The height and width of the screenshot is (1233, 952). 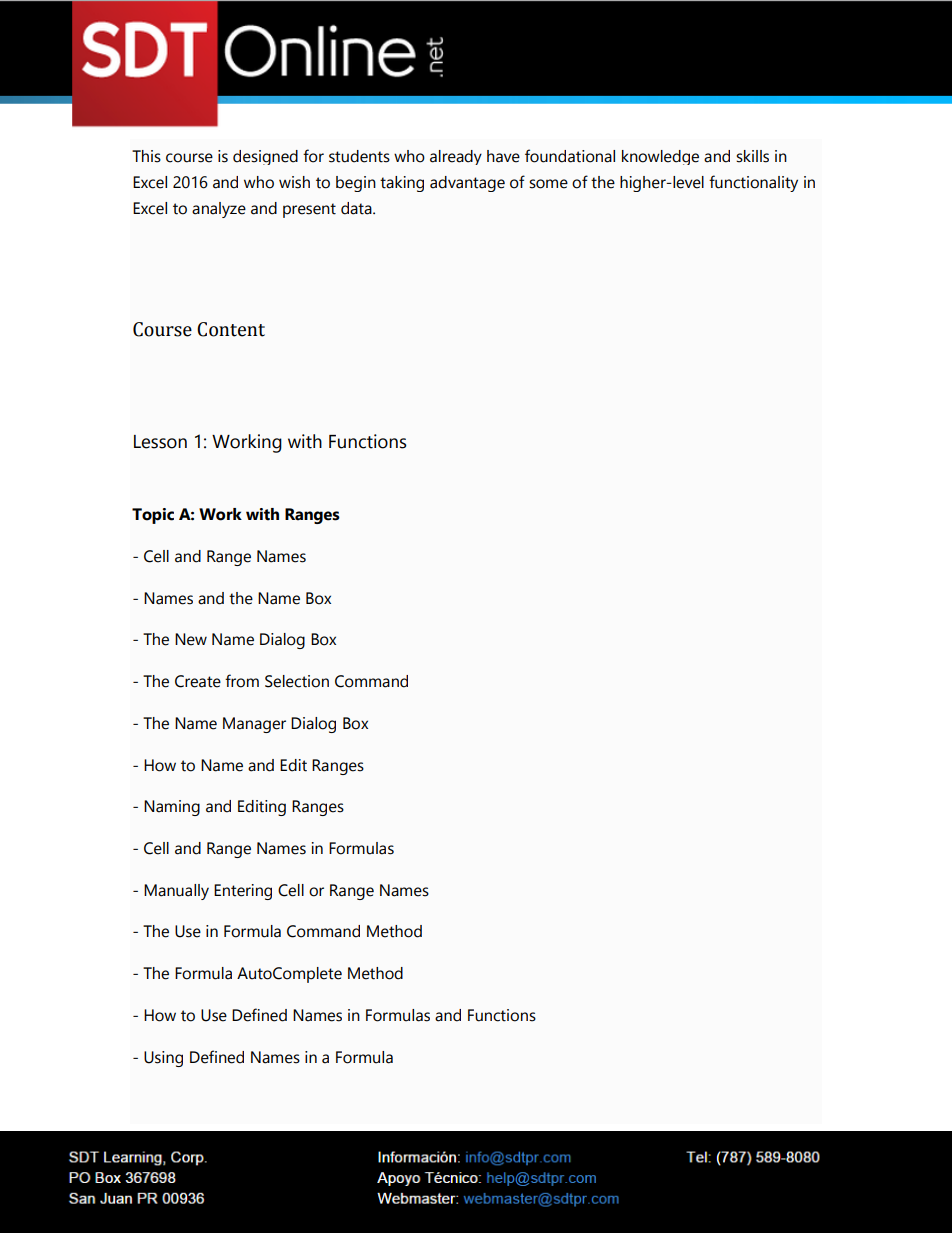 What do you see at coordinates (297, 681) in the screenshot?
I see `Selection` at bounding box center [297, 681].
